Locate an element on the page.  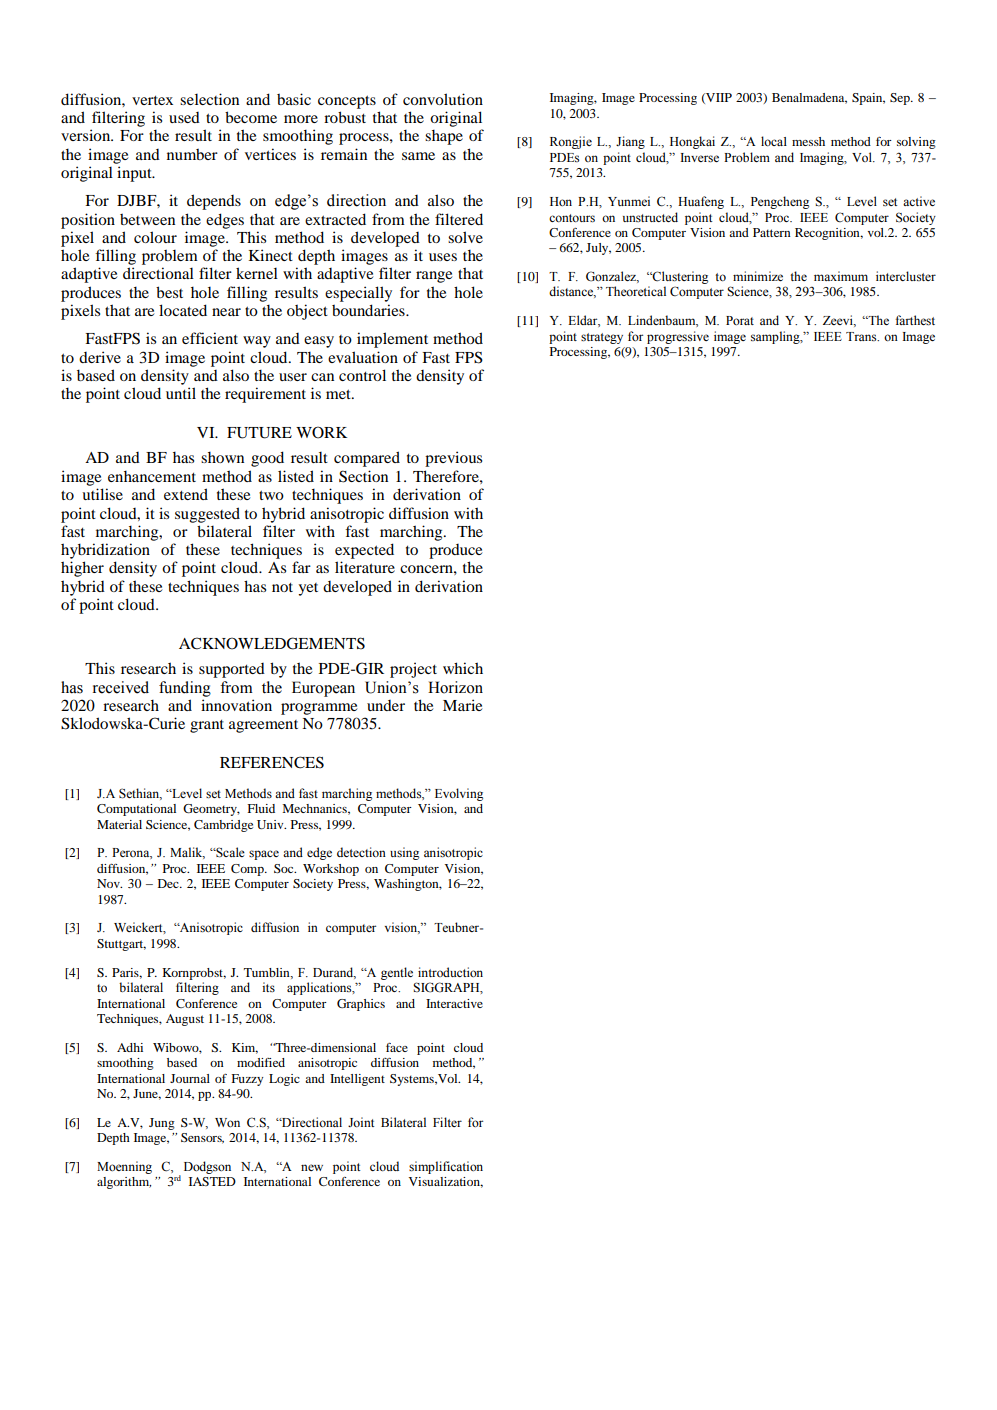
Sensors is located at coordinates (202, 1138).
